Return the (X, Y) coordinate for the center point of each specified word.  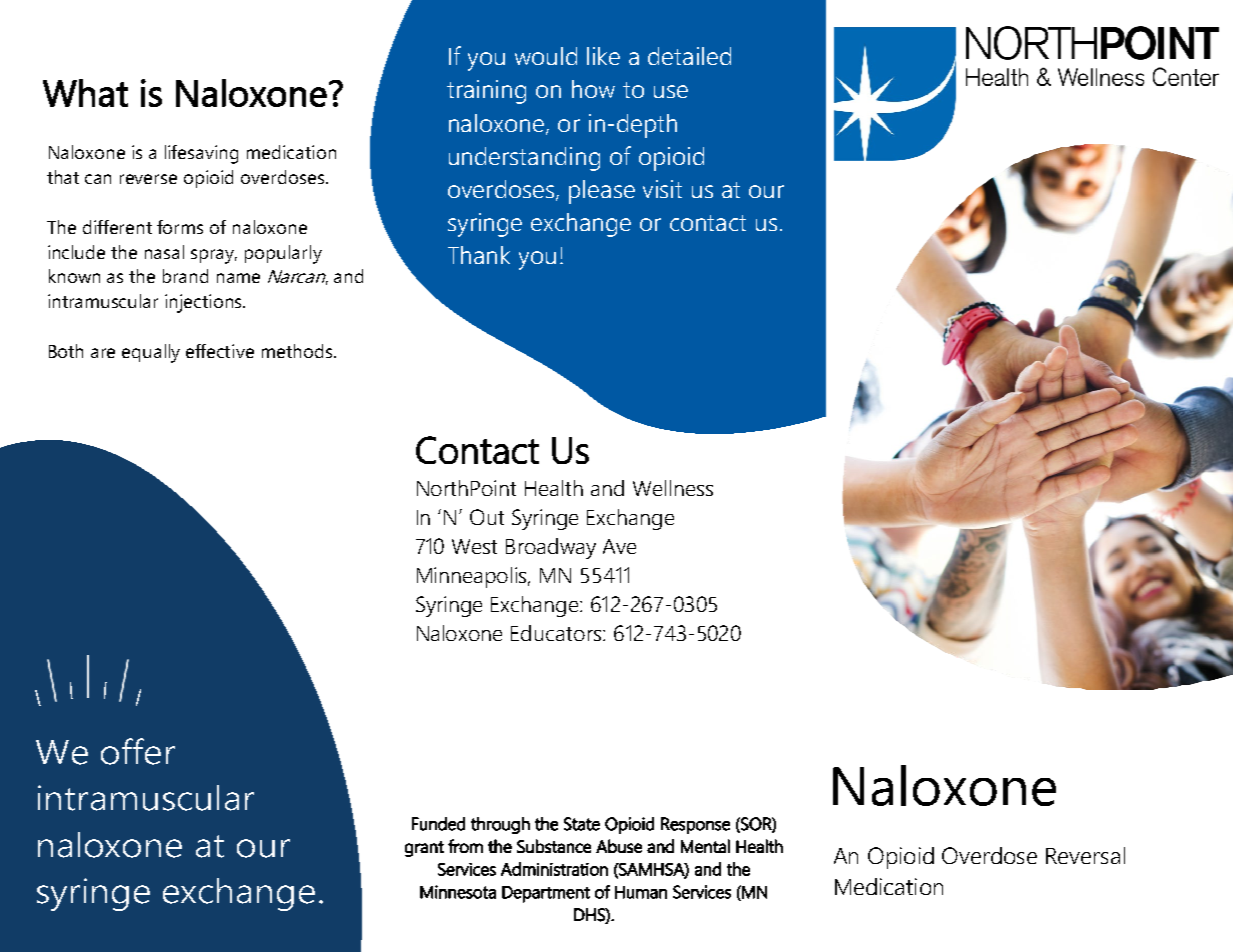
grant (424, 849)
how (593, 89)
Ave (619, 546)
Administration (554, 869)
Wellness (673, 488)
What (85, 93)
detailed (689, 56)
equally (151, 353)
